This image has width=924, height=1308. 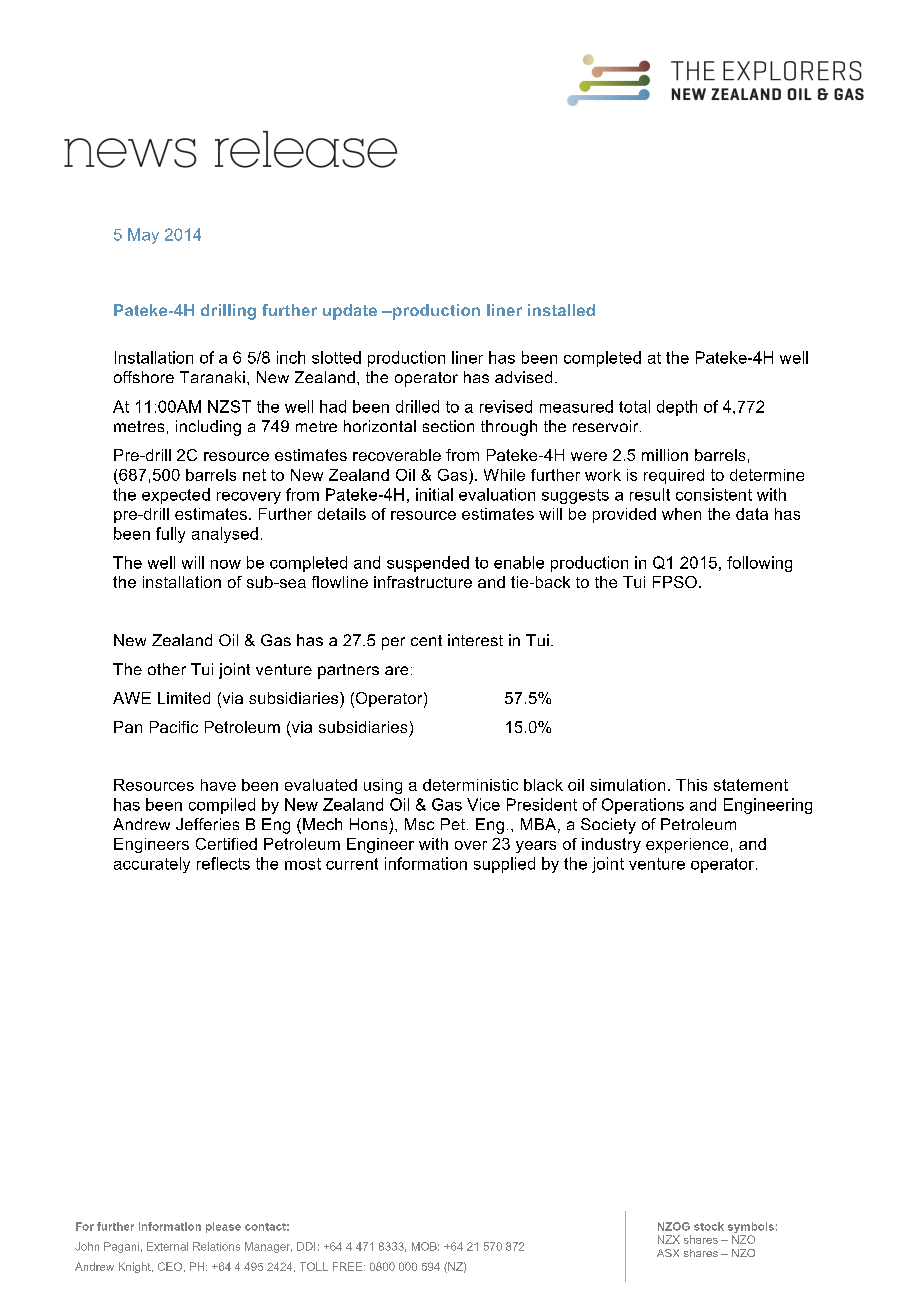 I want to click on installed, so click(x=561, y=310).
